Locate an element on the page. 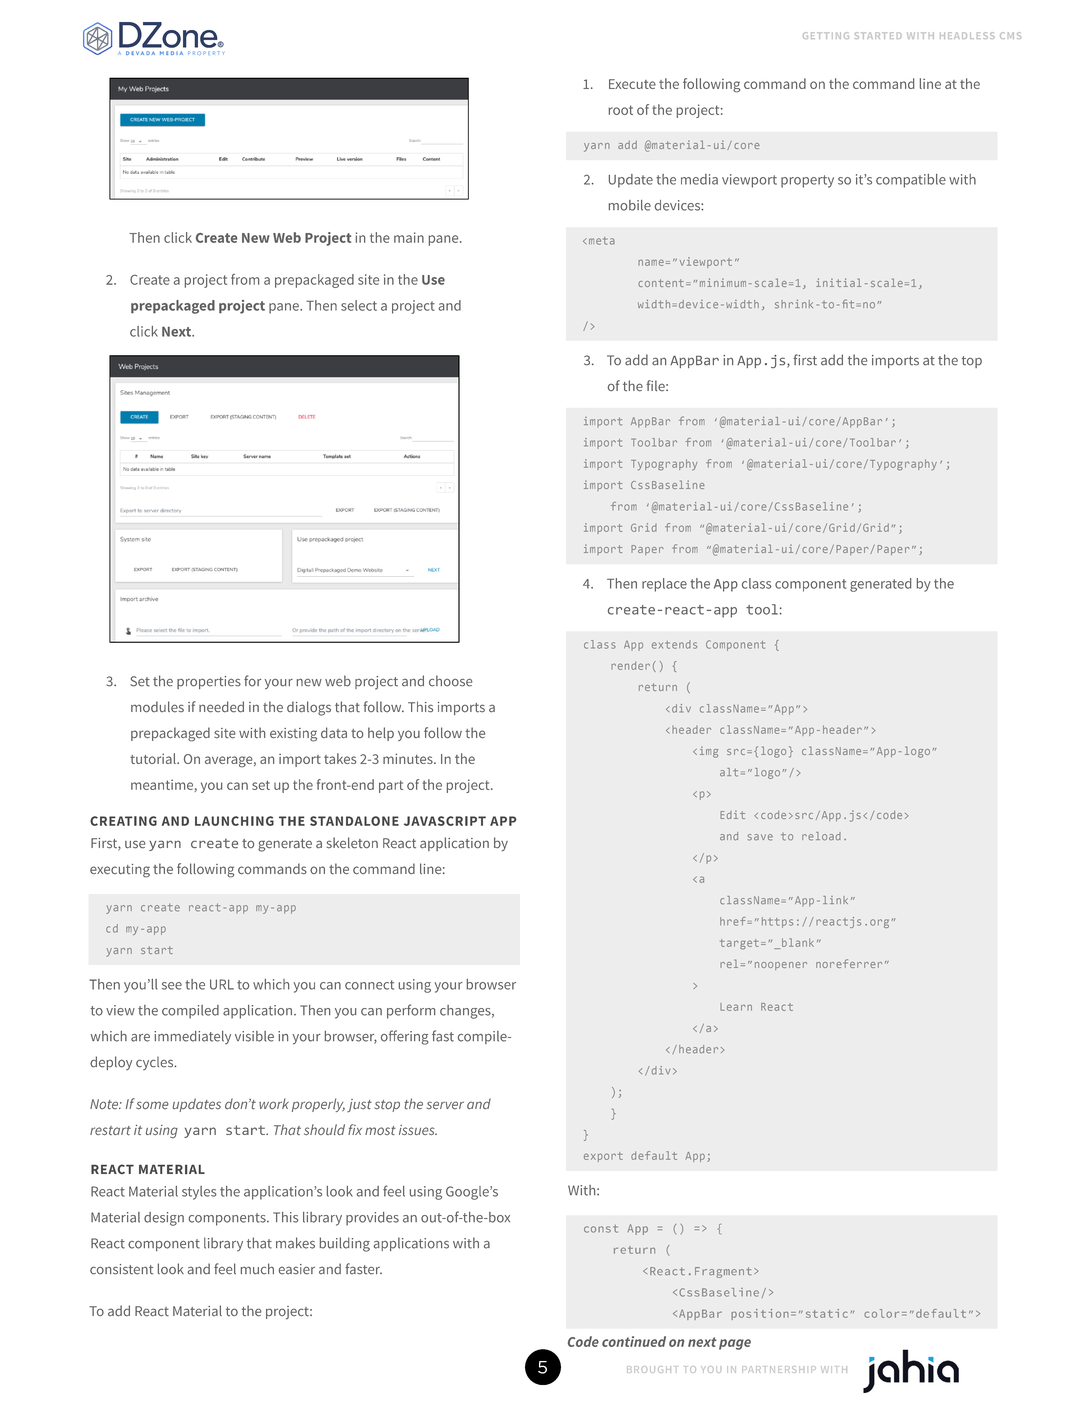  Execute is located at coordinates (632, 84).
